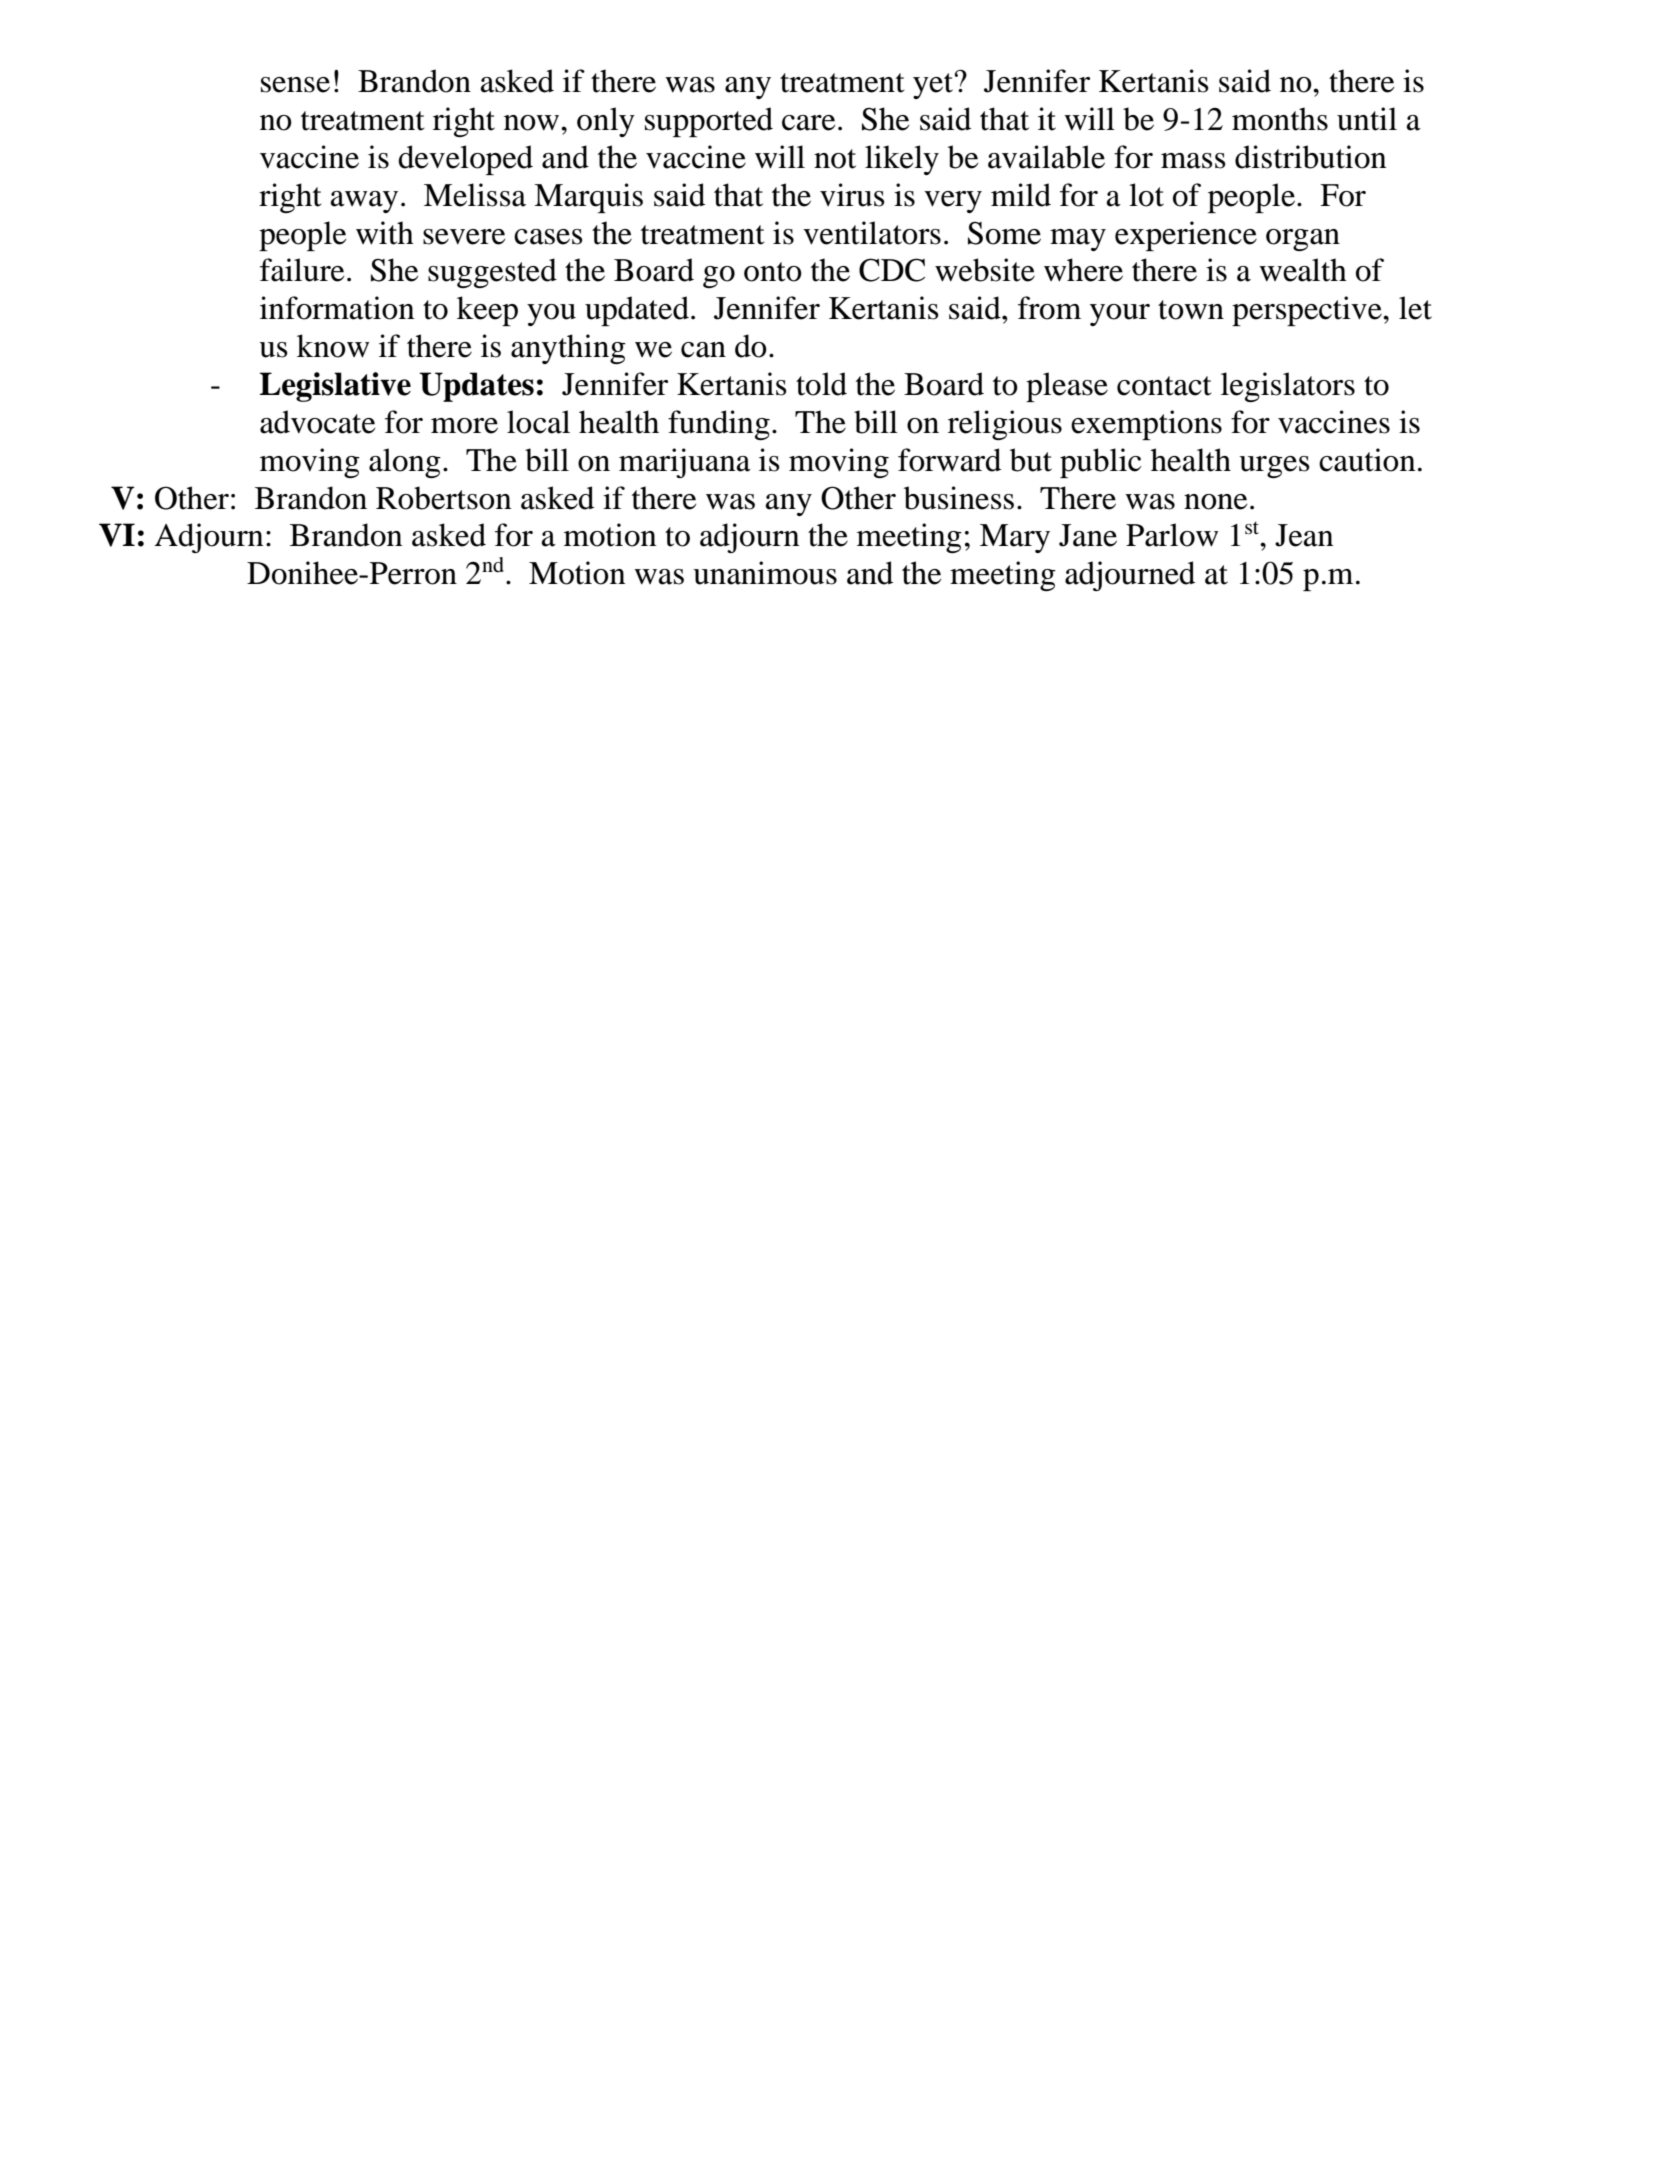 This screenshot has width=1679, height=2172. What do you see at coordinates (1304, 535) in the screenshot?
I see `Jean` at bounding box center [1304, 535].
